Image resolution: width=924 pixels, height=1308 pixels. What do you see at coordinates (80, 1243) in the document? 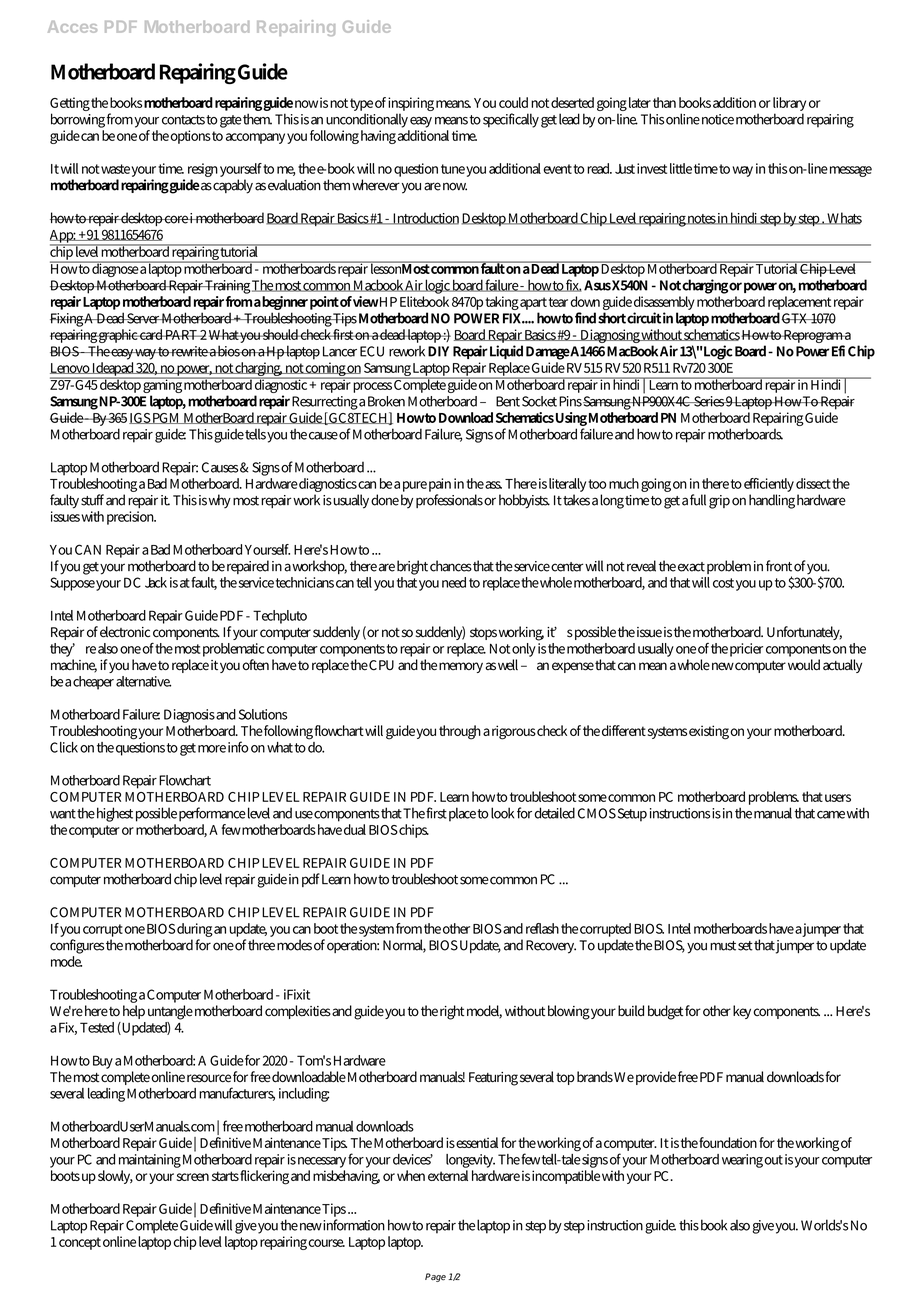
I see `concept` at bounding box center [80, 1243].
